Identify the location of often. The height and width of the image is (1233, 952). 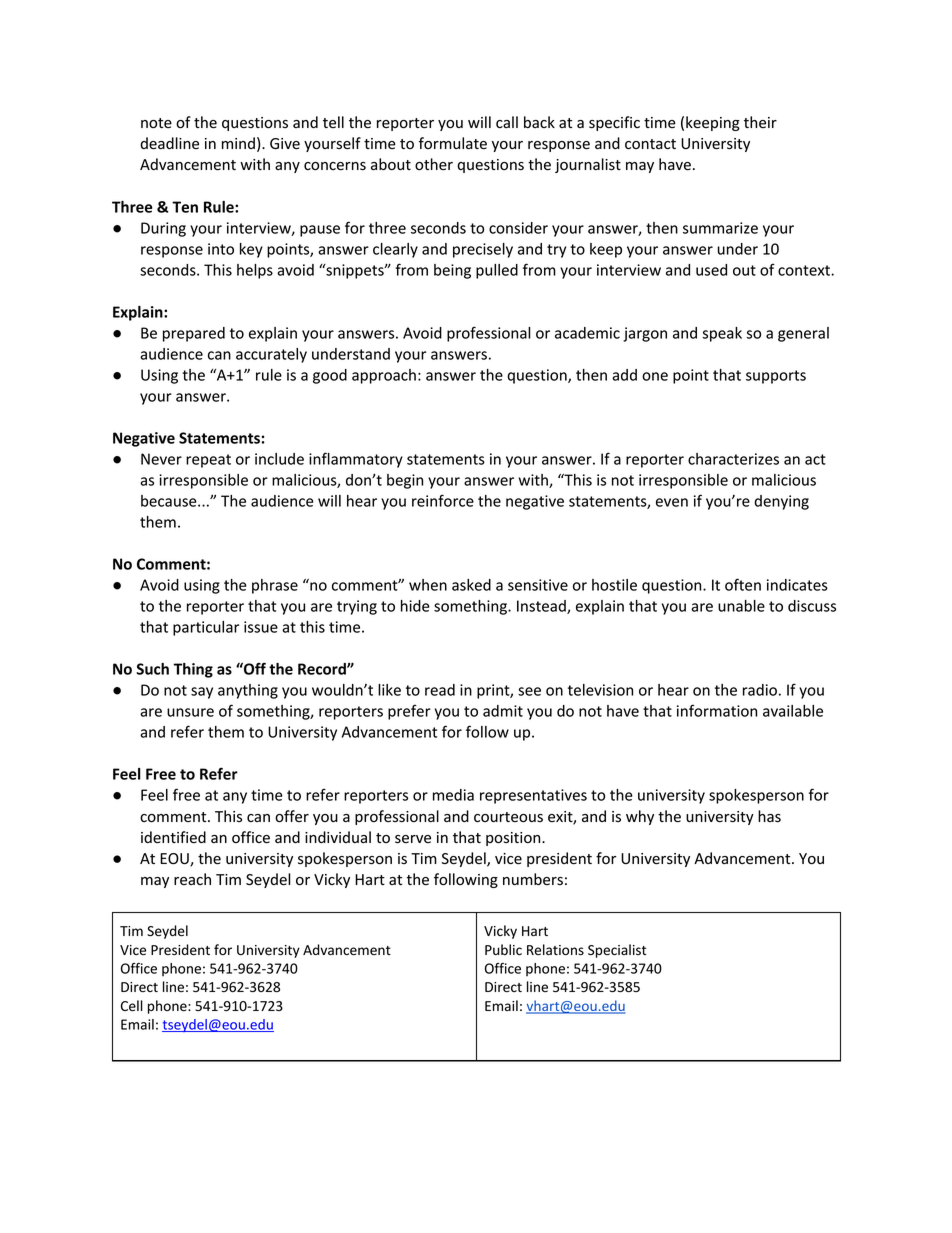
(743, 584).
